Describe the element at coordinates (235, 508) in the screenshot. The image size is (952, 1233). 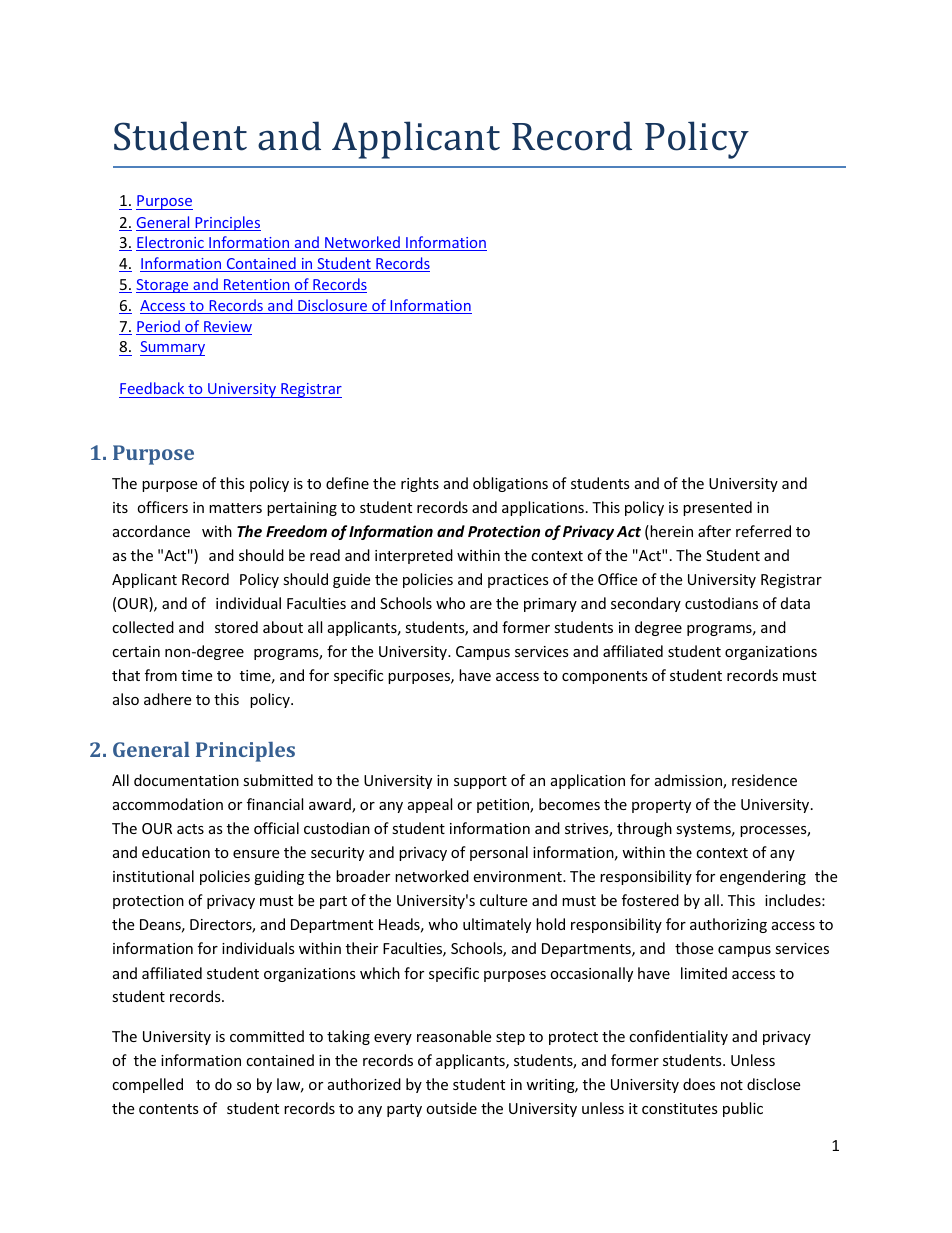
I see `matters` at that location.
